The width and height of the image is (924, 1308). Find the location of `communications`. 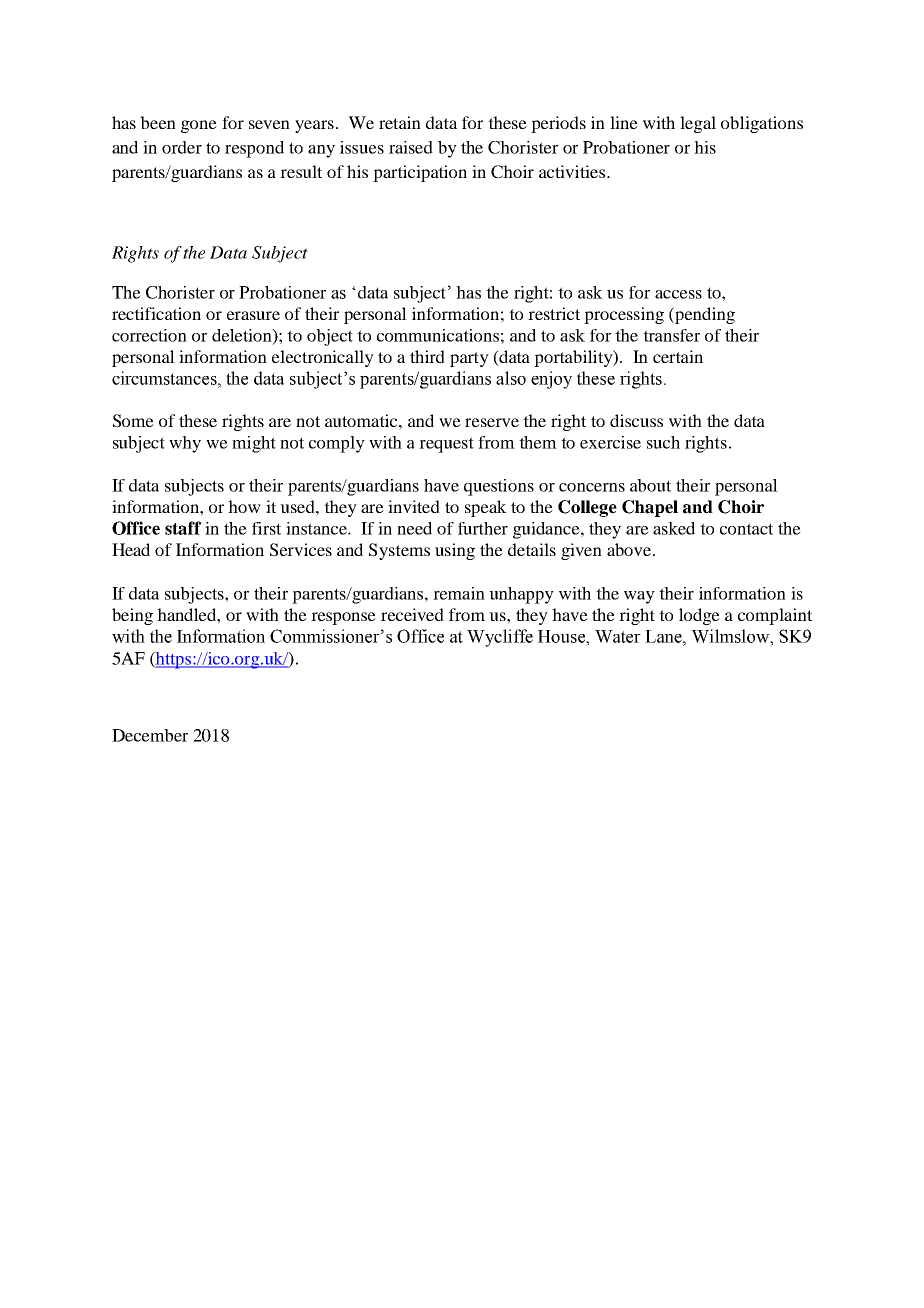

communications is located at coordinates (438, 335).
